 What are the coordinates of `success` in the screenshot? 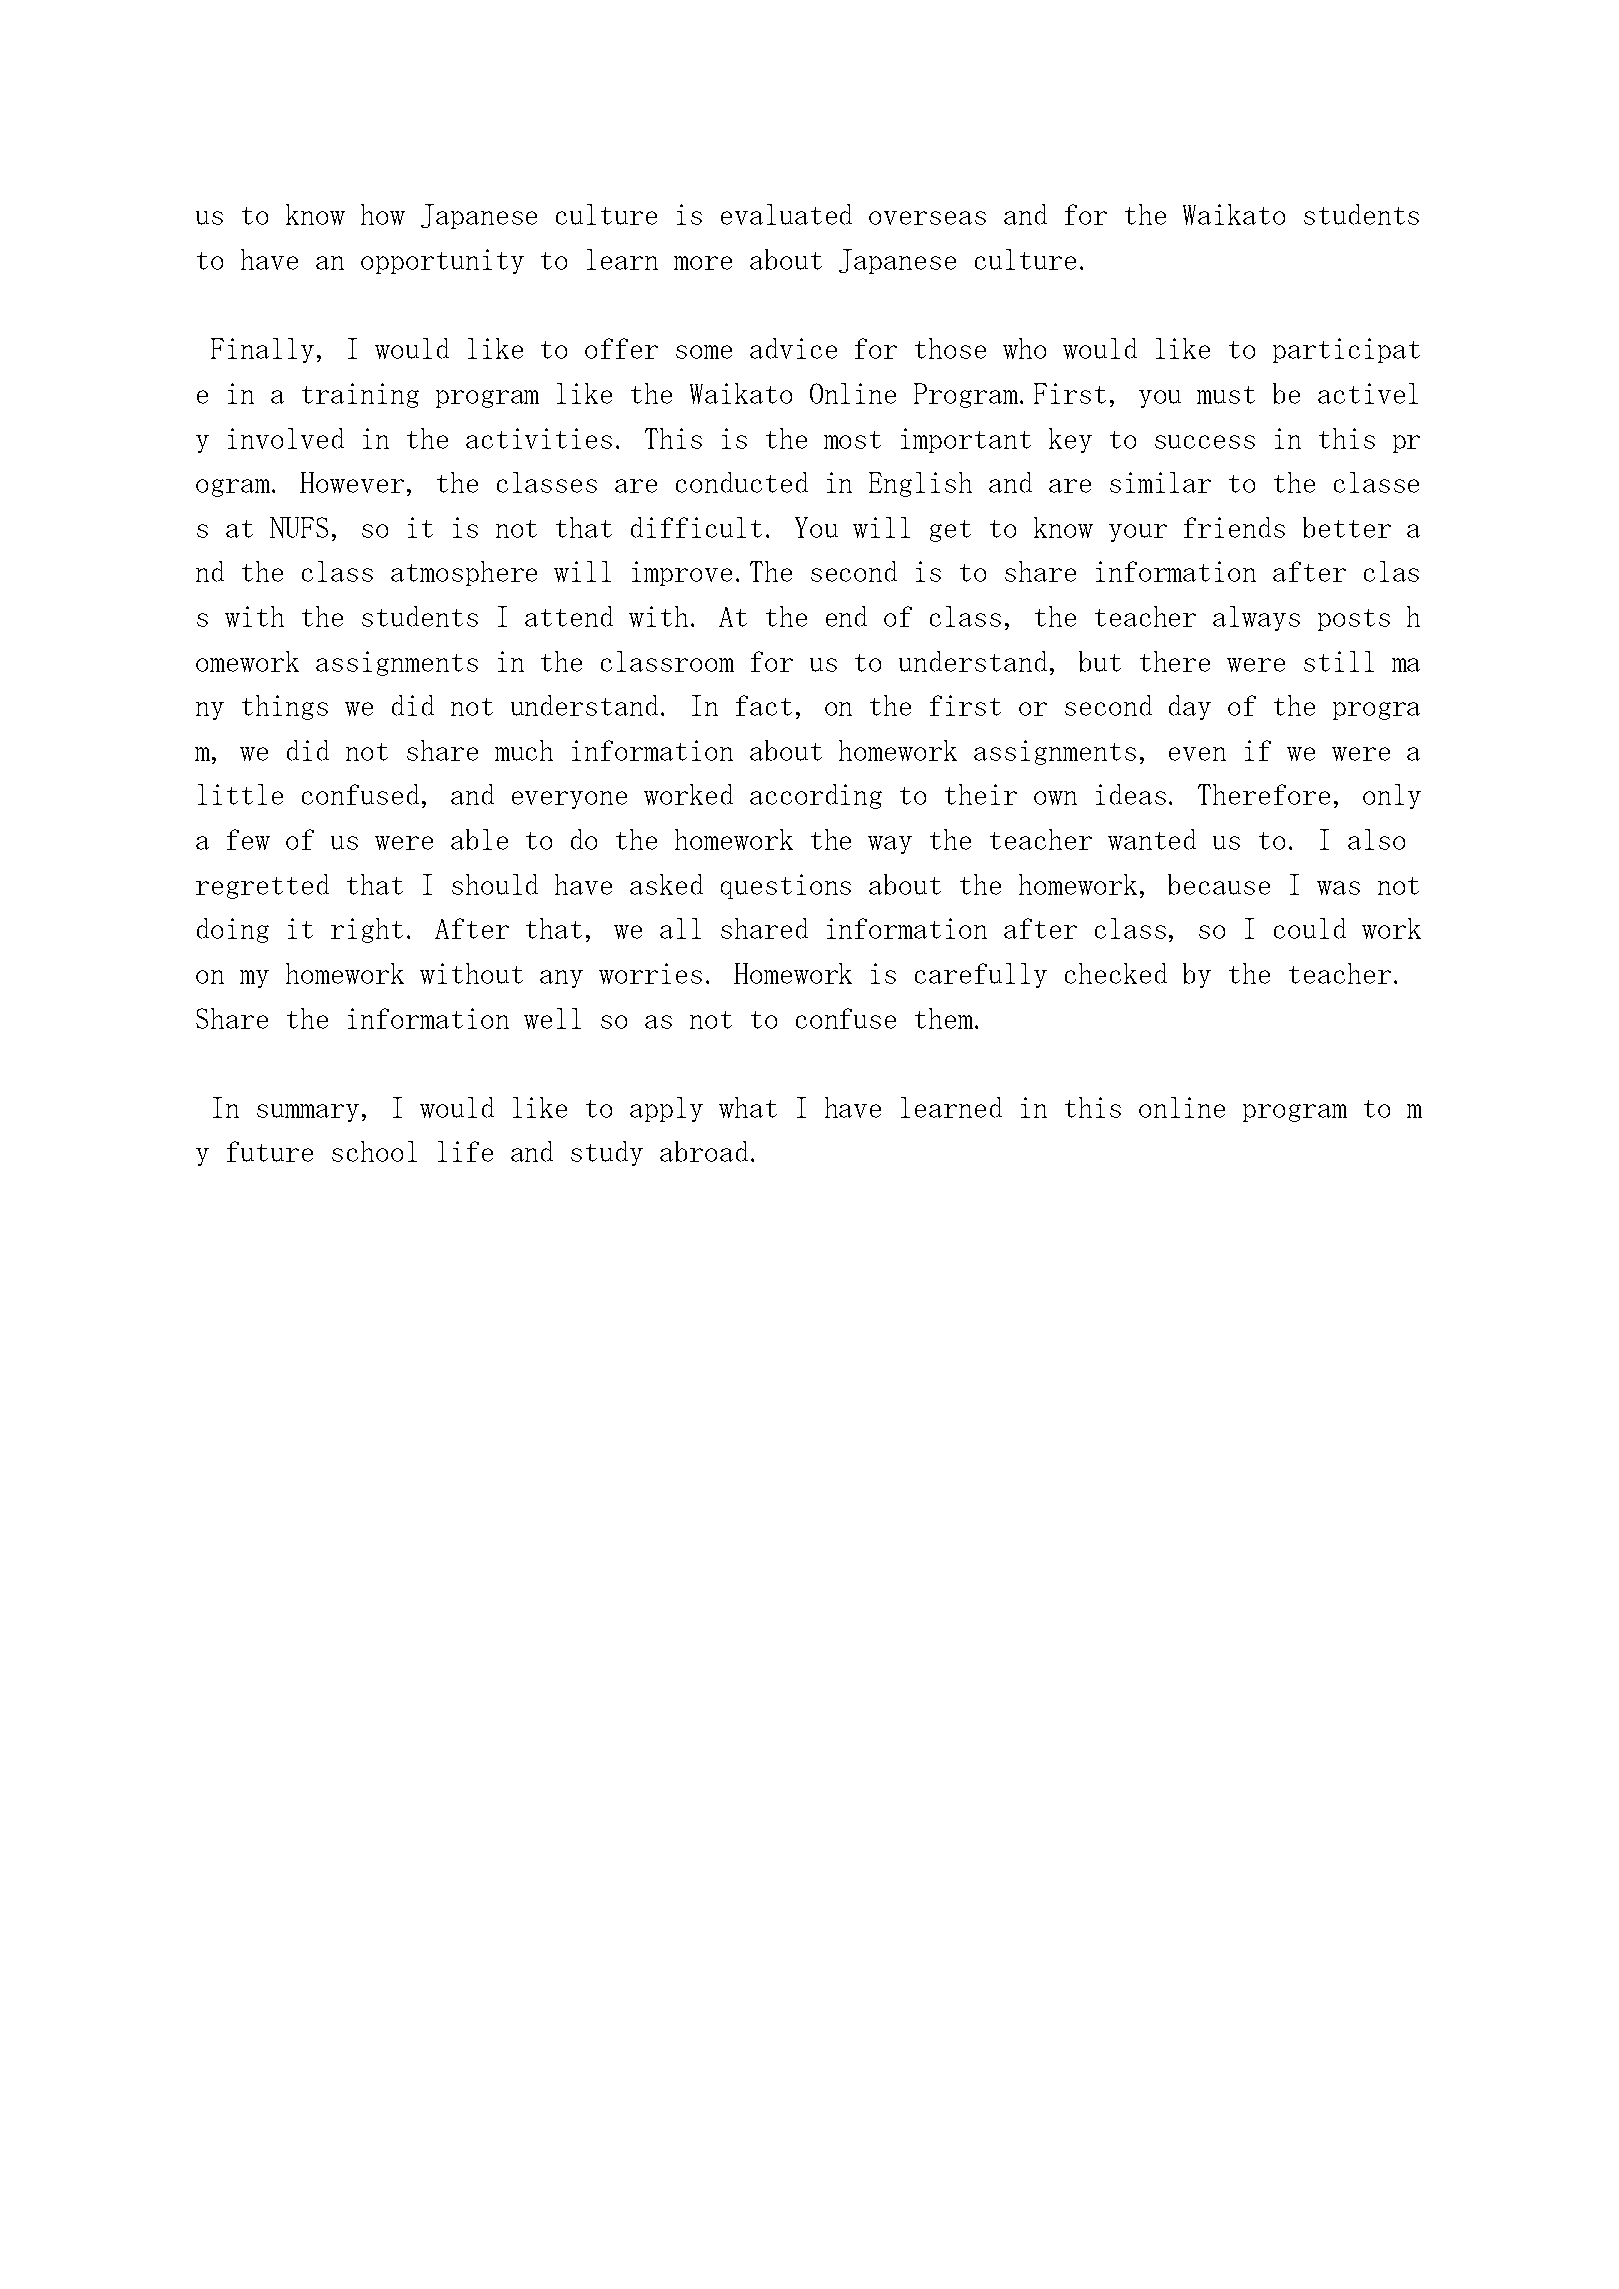 It's located at (1205, 442).
